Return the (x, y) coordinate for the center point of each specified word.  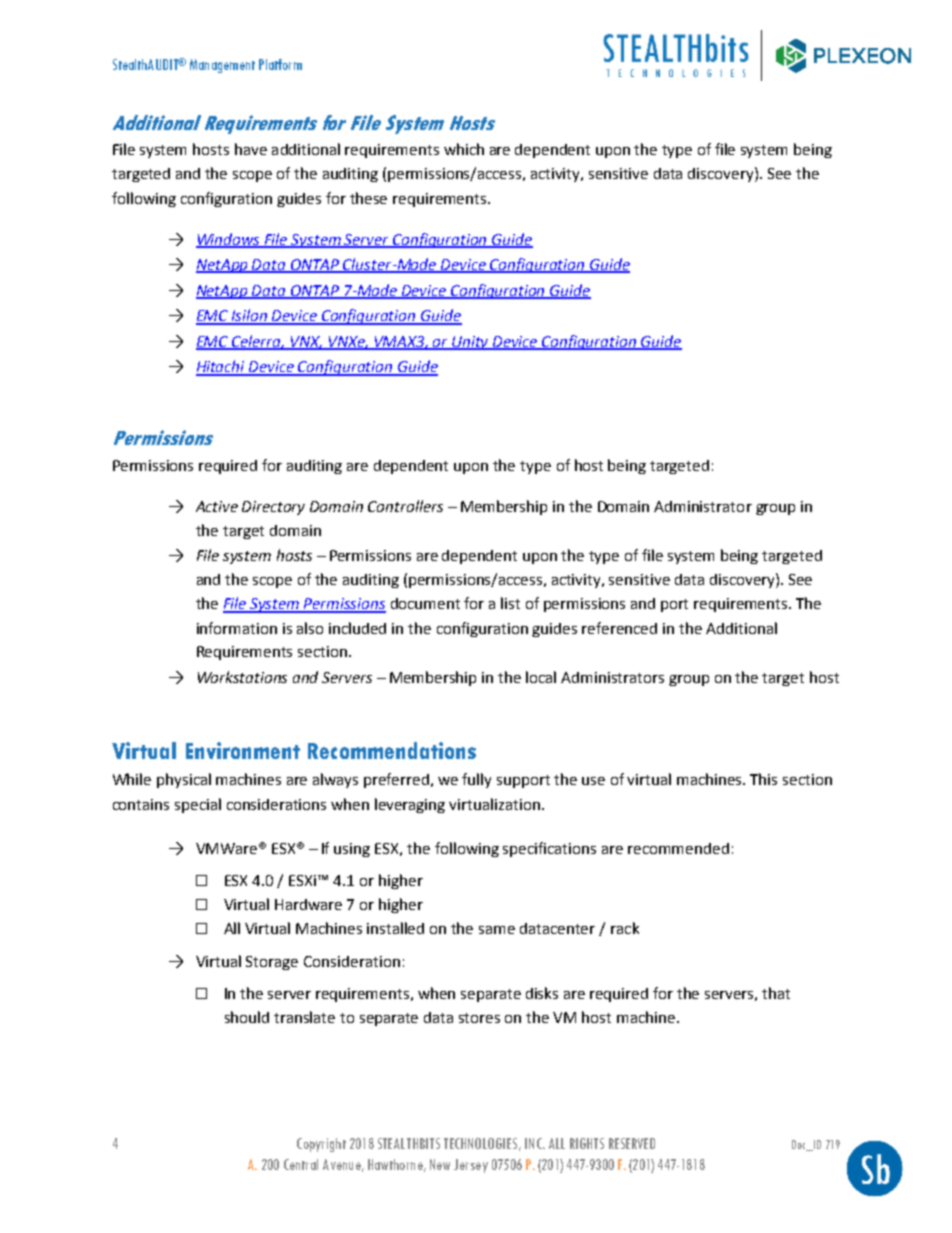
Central (301, 1164)
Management (222, 66)
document (425, 603)
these (368, 198)
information (237, 628)
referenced (619, 628)
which (464, 149)
